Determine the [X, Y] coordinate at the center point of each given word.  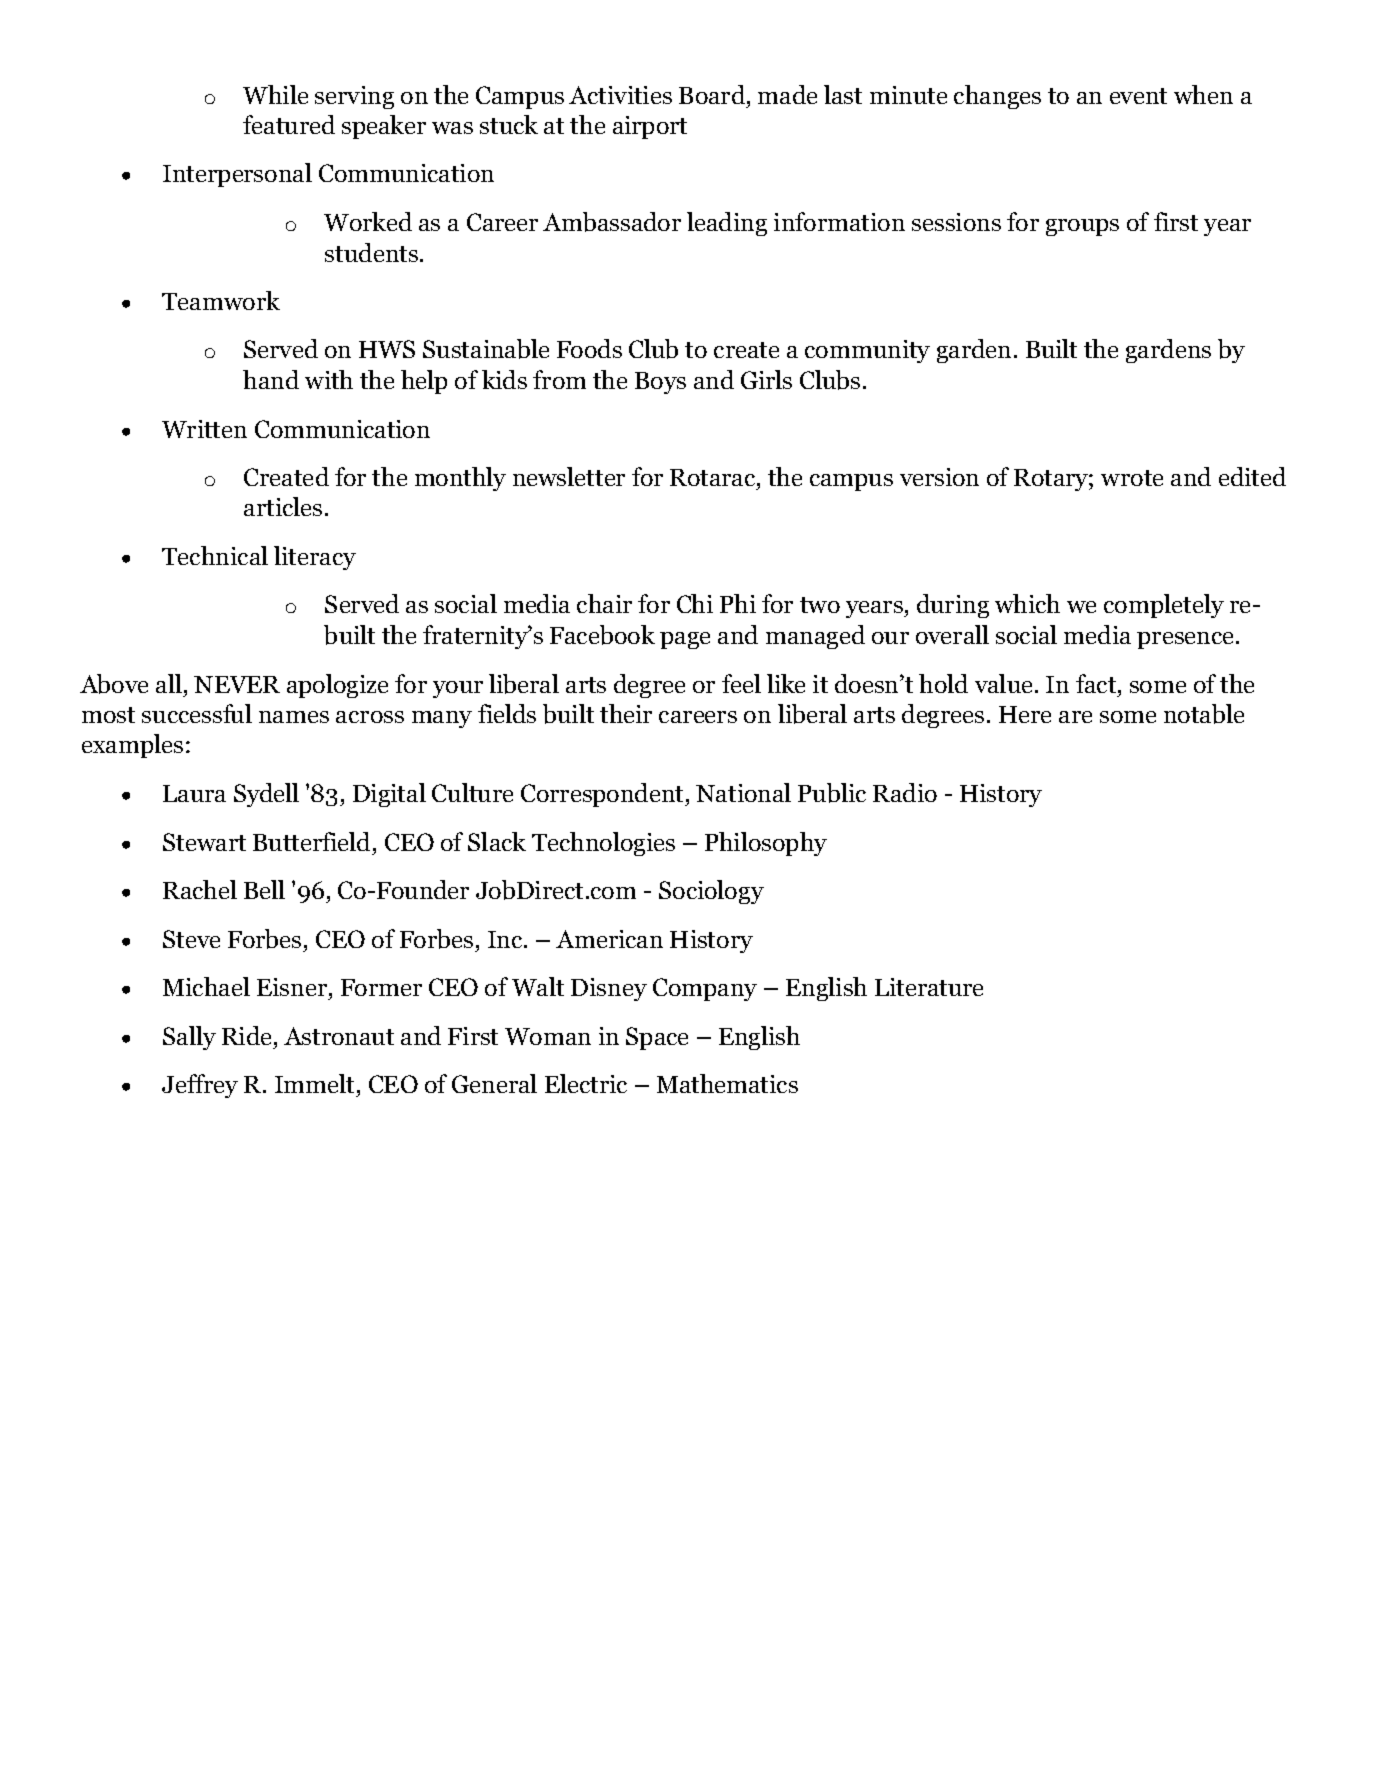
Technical [215, 555]
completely [1164, 606]
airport [650, 127]
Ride [246, 1035]
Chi [695, 603]
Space [657, 1038]
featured [289, 124]
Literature [929, 987]
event [1138, 96]
